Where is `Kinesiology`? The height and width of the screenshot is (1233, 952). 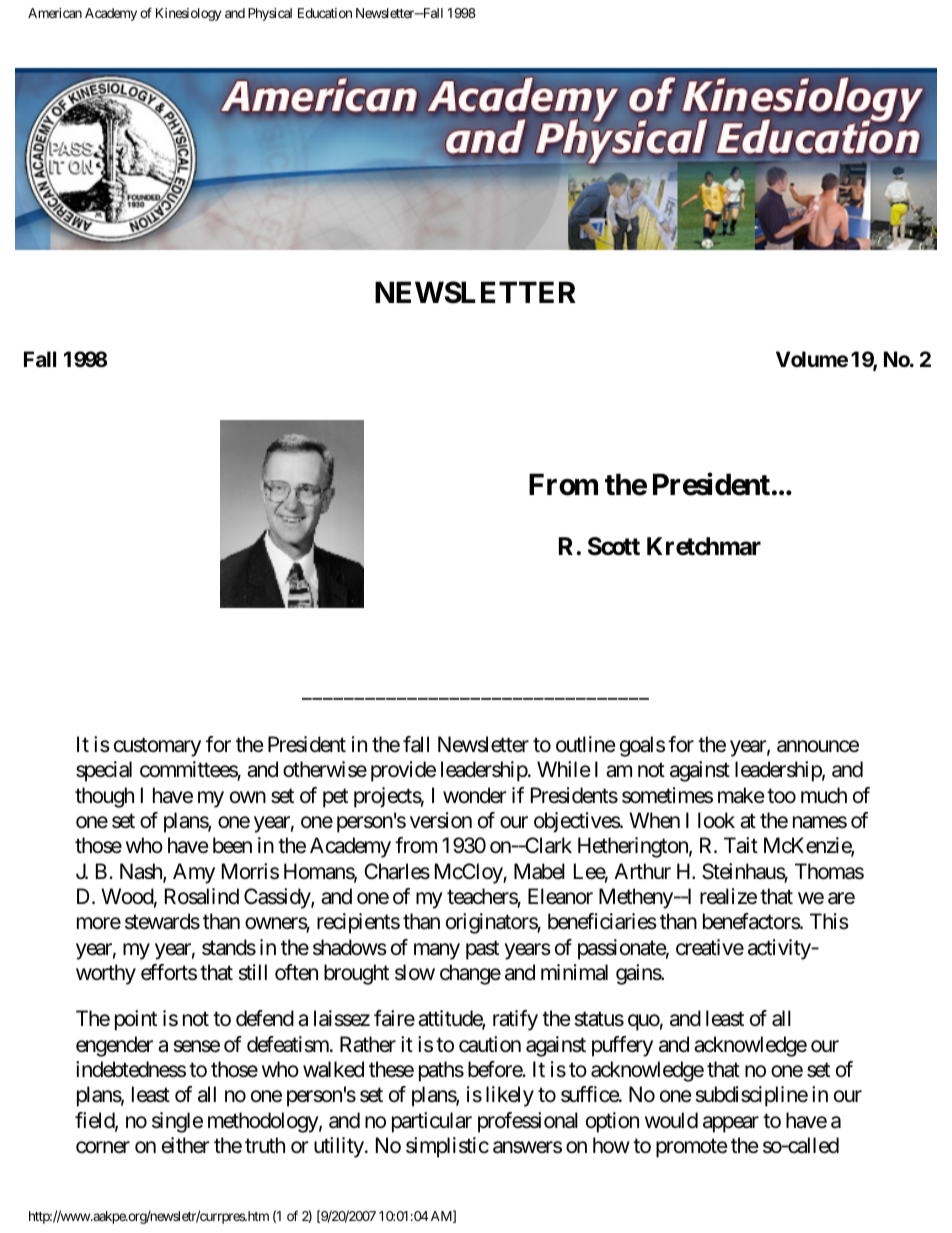 Kinesiology is located at coordinates (188, 14).
